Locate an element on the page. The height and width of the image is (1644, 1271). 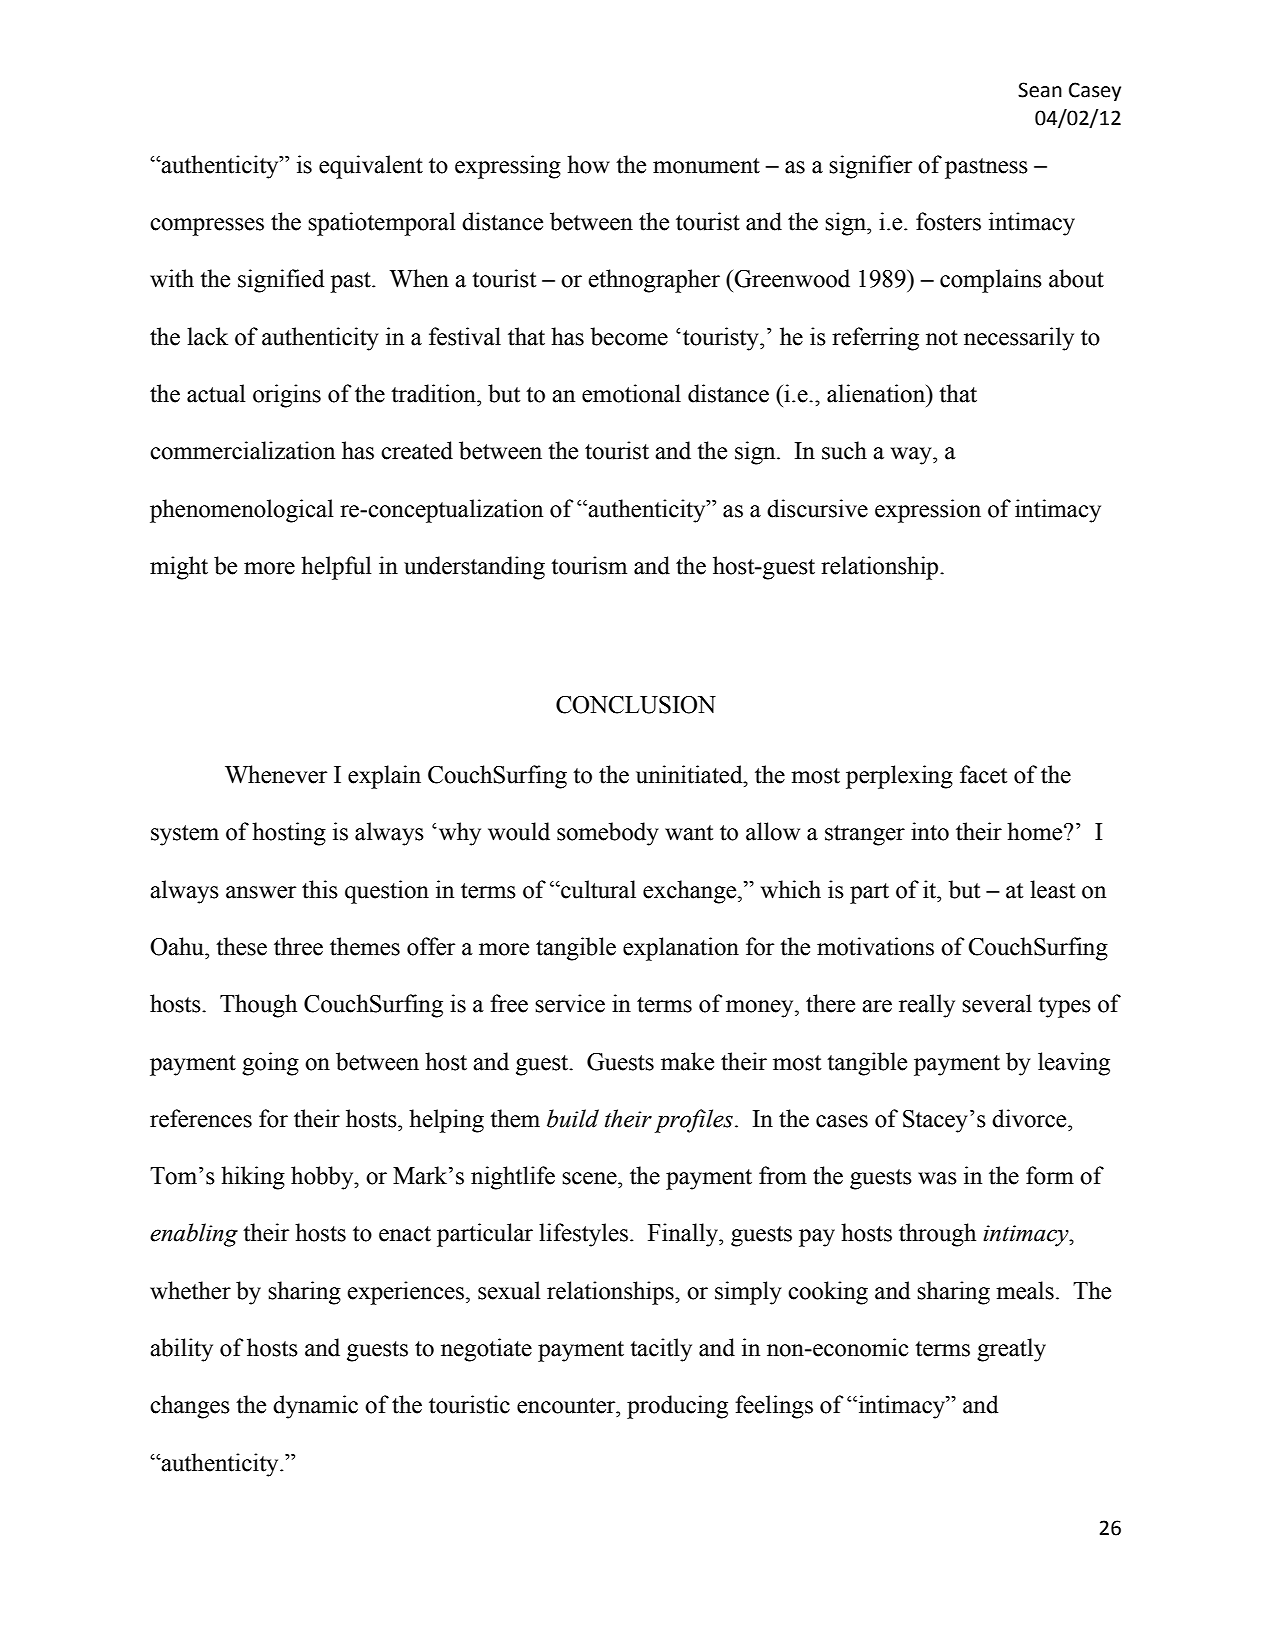
CONCLUSION is located at coordinates (636, 705).
